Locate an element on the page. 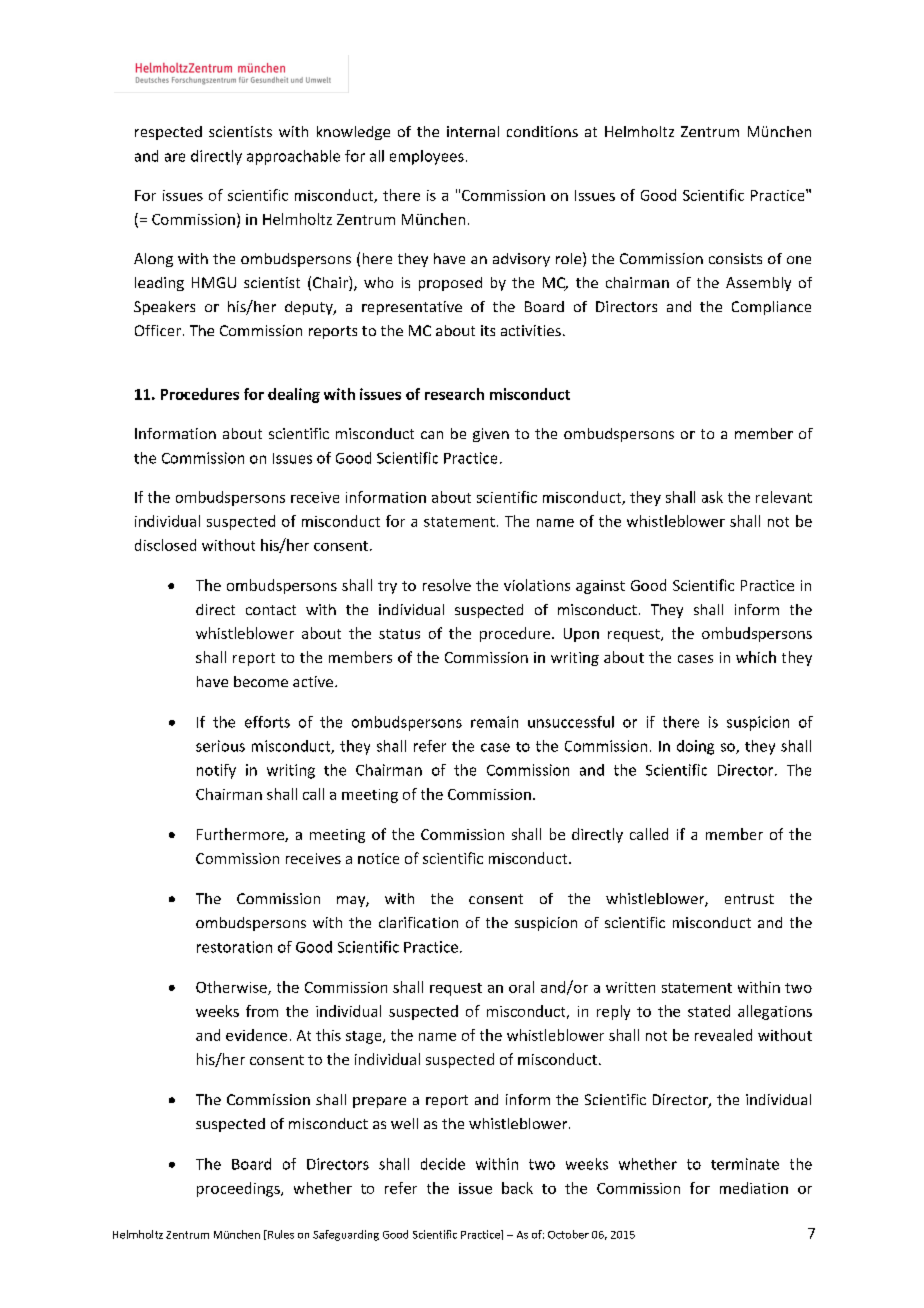 The height and width of the document is (1308, 924). Otherwise is located at coordinates (232, 988).
